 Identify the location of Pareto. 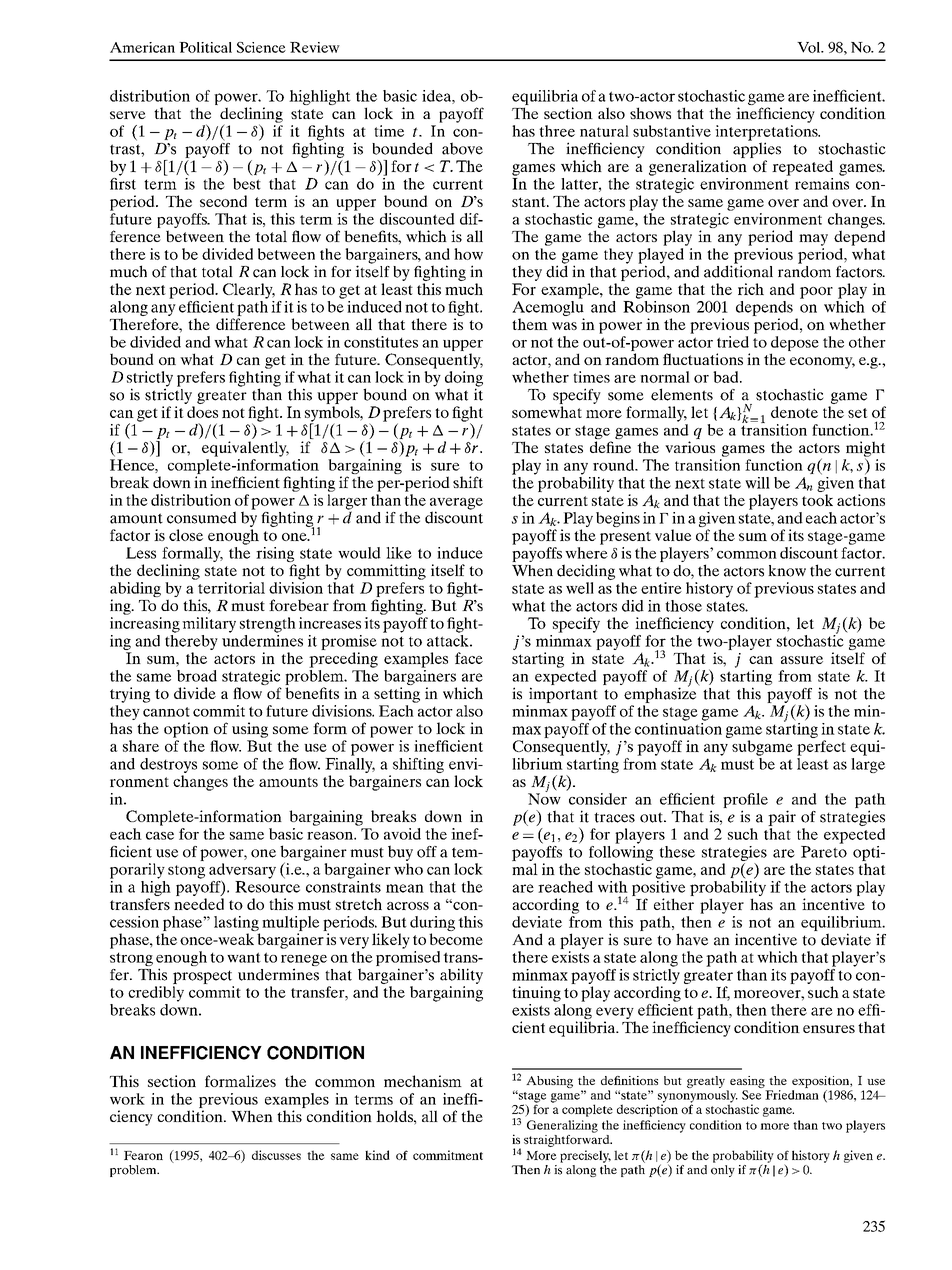
(824, 852).
